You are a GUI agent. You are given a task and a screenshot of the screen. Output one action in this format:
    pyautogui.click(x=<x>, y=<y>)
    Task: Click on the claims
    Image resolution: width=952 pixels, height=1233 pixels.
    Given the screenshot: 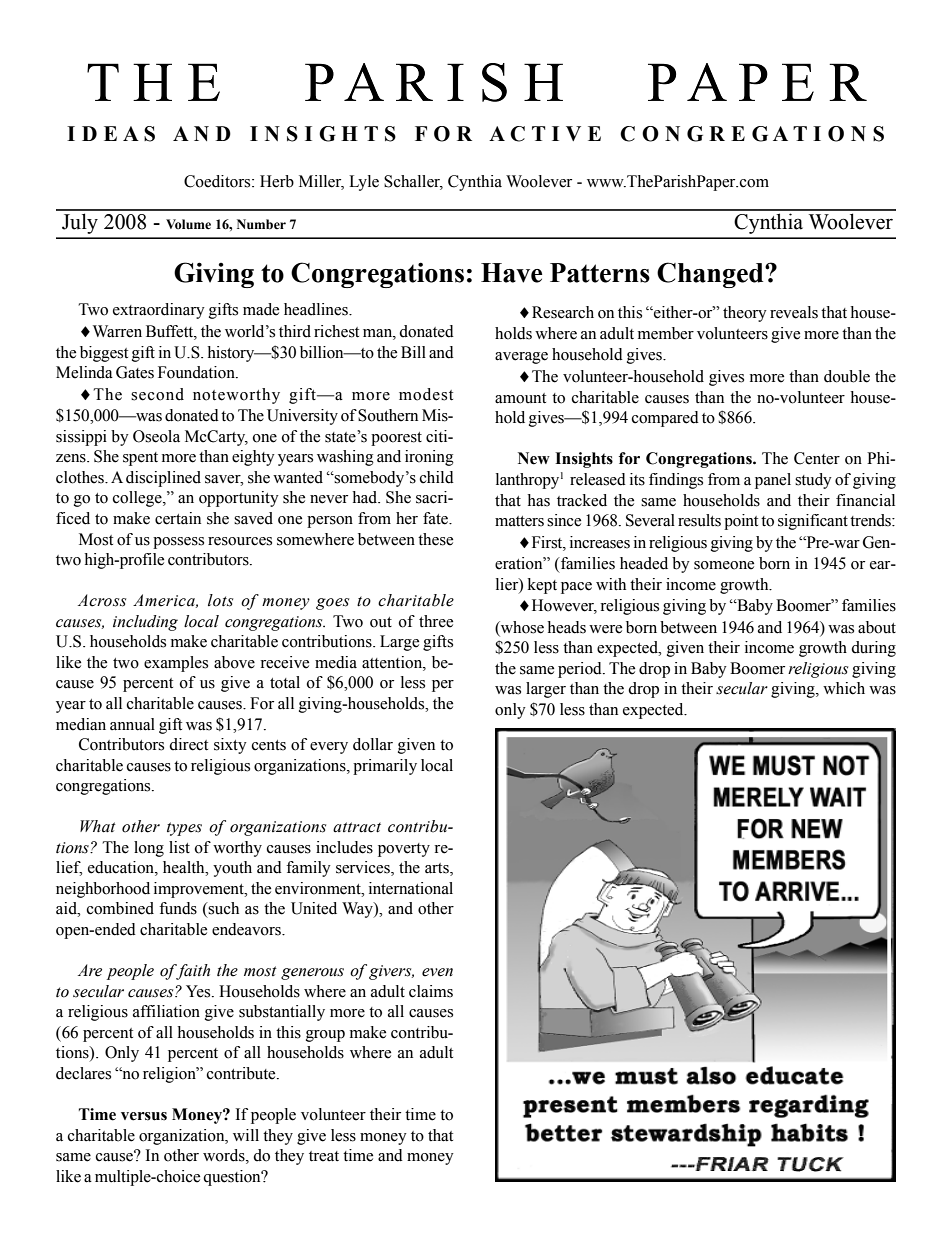 What is the action you would take?
    pyautogui.click(x=431, y=991)
